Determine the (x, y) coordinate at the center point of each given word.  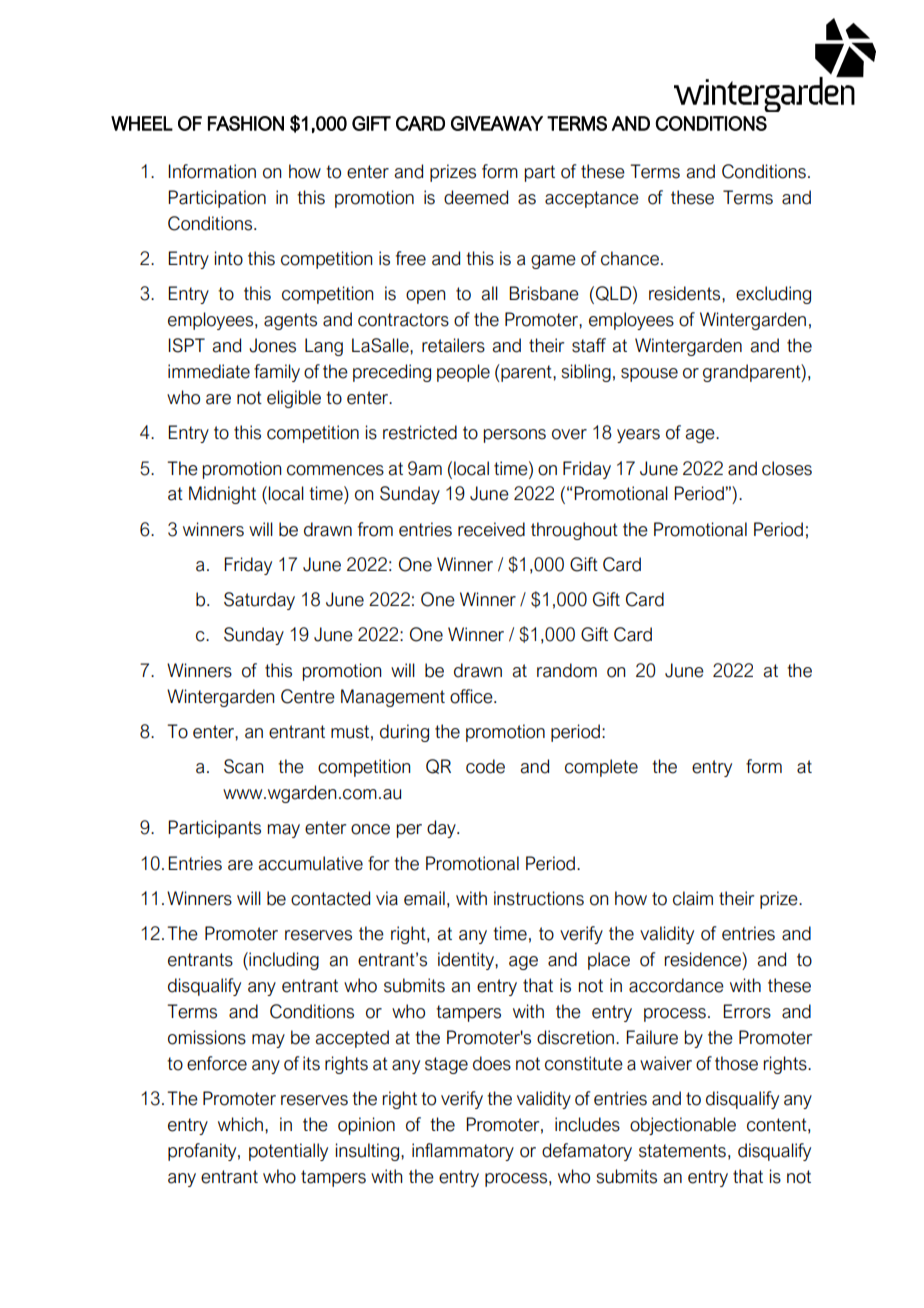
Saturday (259, 601)
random (567, 670)
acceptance (592, 199)
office (472, 696)
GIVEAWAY (497, 123)
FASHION (246, 123)
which (240, 1124)
